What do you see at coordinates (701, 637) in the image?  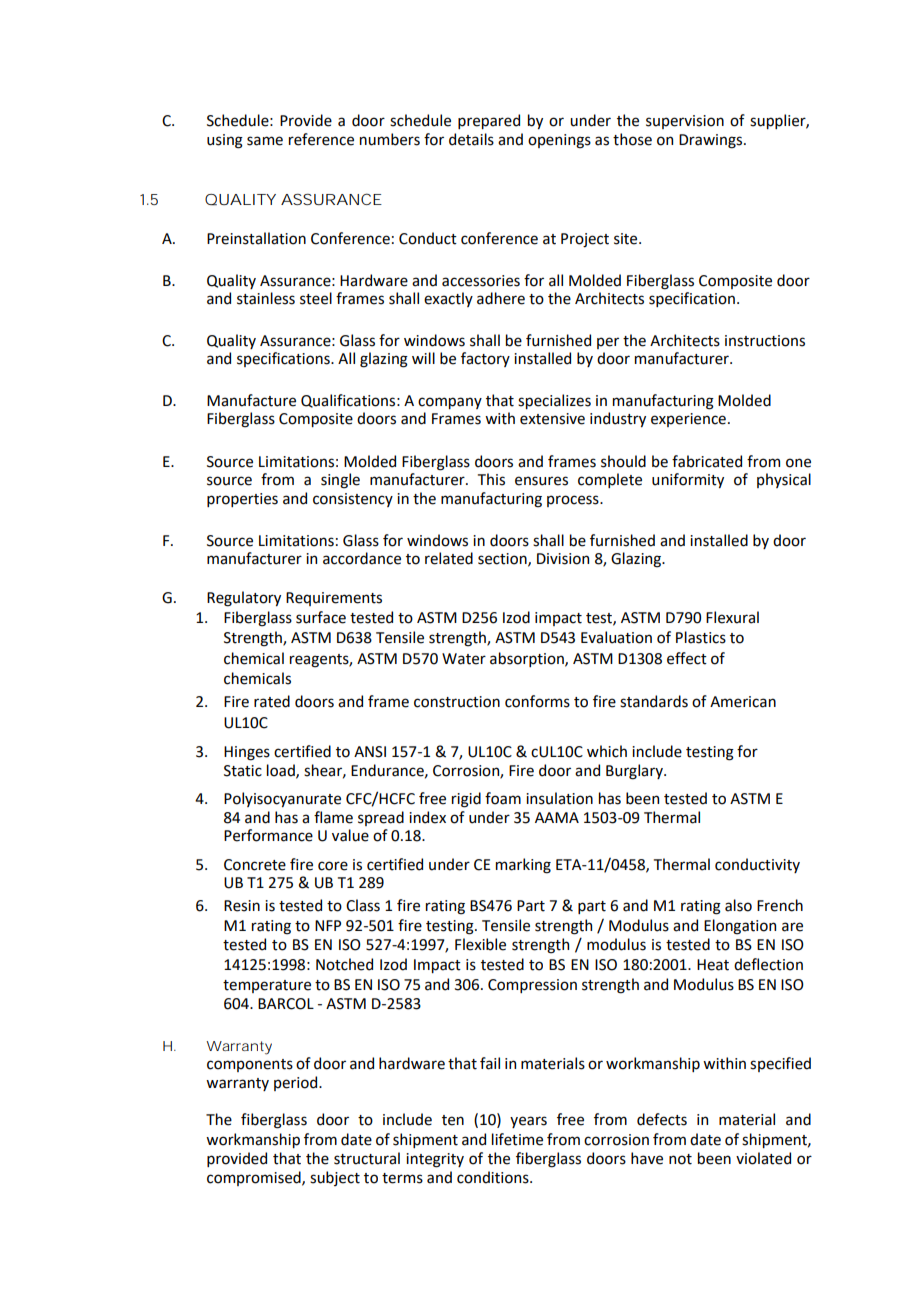 I see `Plastics` at bounding box center [701, 637].
